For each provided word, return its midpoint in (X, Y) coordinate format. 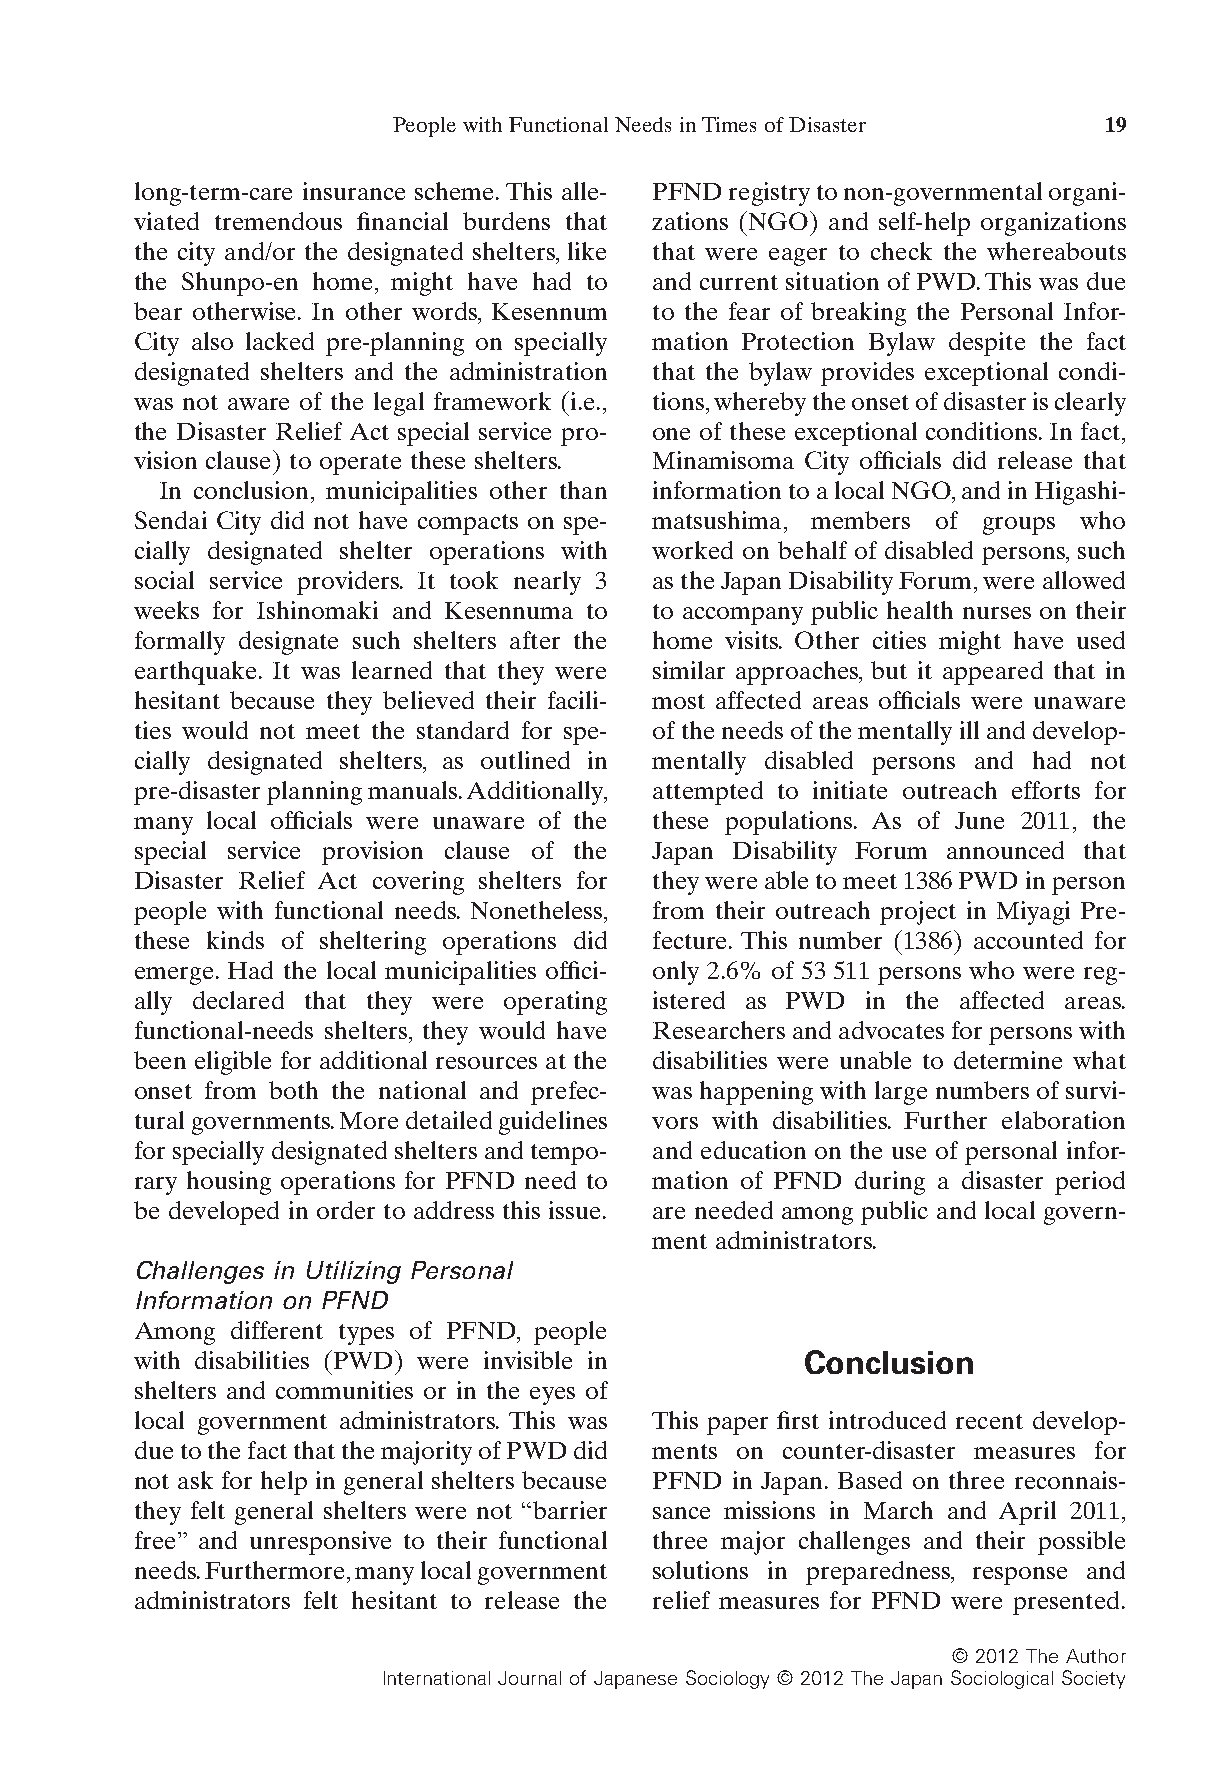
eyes (552, 1396)
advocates (891, 1030)
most (678, 701)
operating (555, 1003)
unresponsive (320, 1543)
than (583, 490)
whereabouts (1056, 251)
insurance (354, 191)
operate (360, 464)
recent (989, 1421)
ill (969, 730)
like (587, 251)
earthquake (195, 673)
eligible (233, 1063)
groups (1019, 526)
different (277, 1330)
